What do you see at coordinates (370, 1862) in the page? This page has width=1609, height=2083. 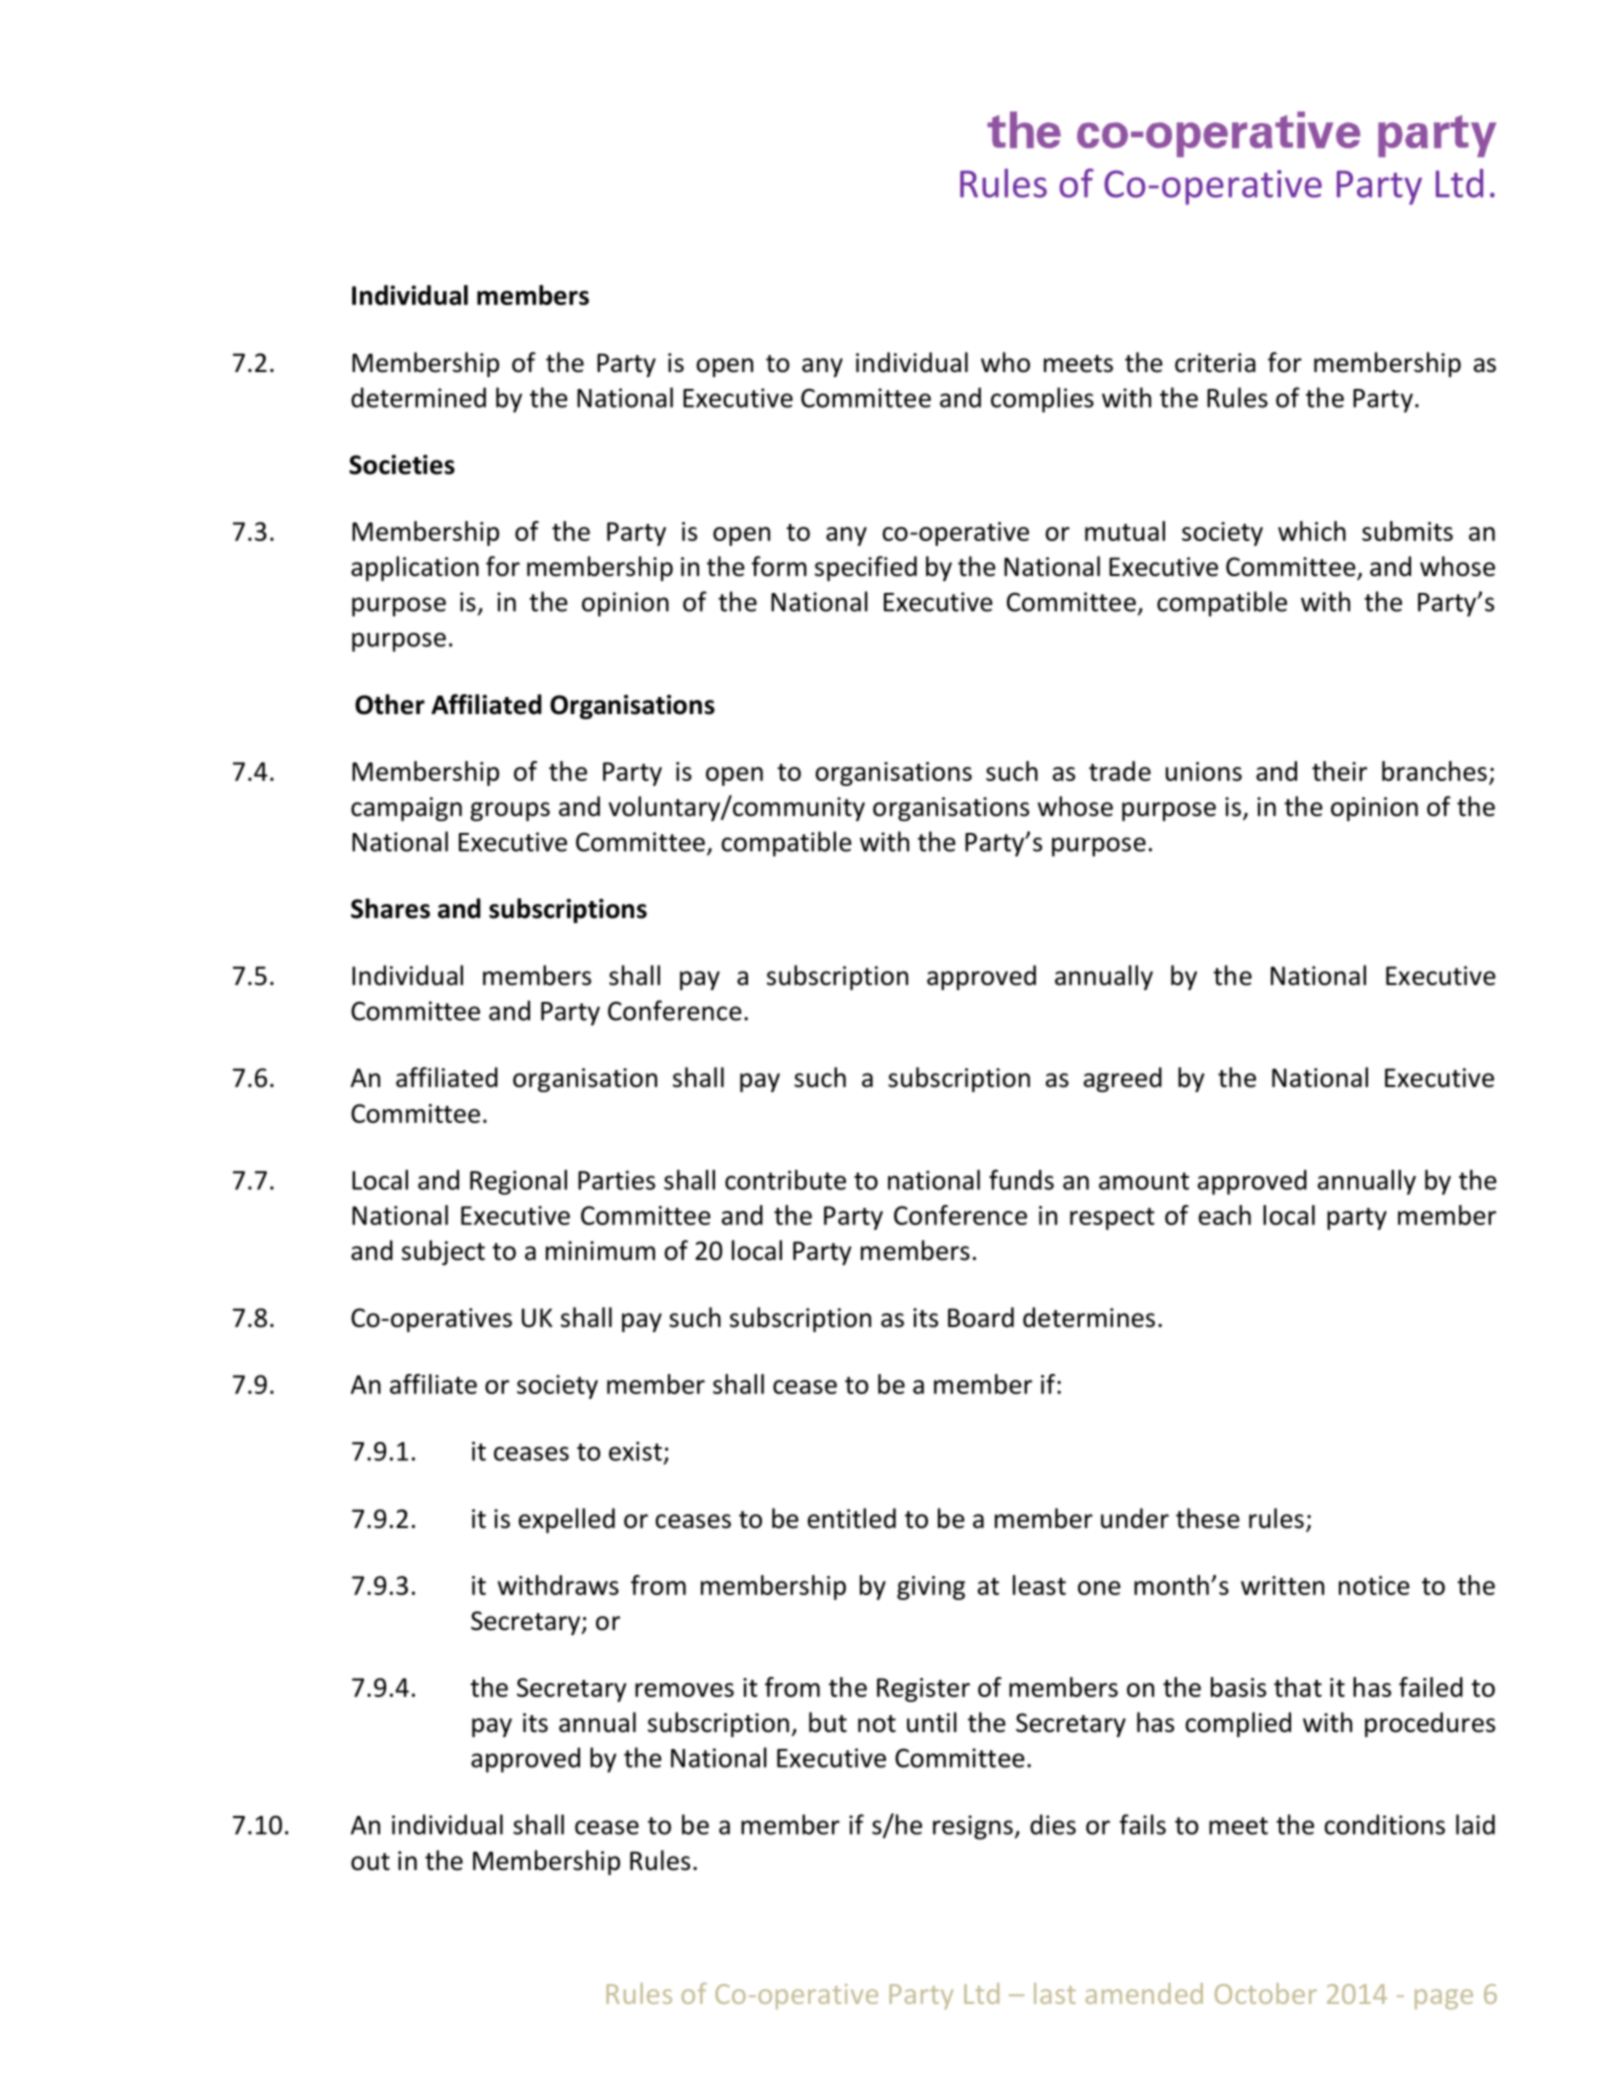 I see `out` at bounding box center [370, 1862].
